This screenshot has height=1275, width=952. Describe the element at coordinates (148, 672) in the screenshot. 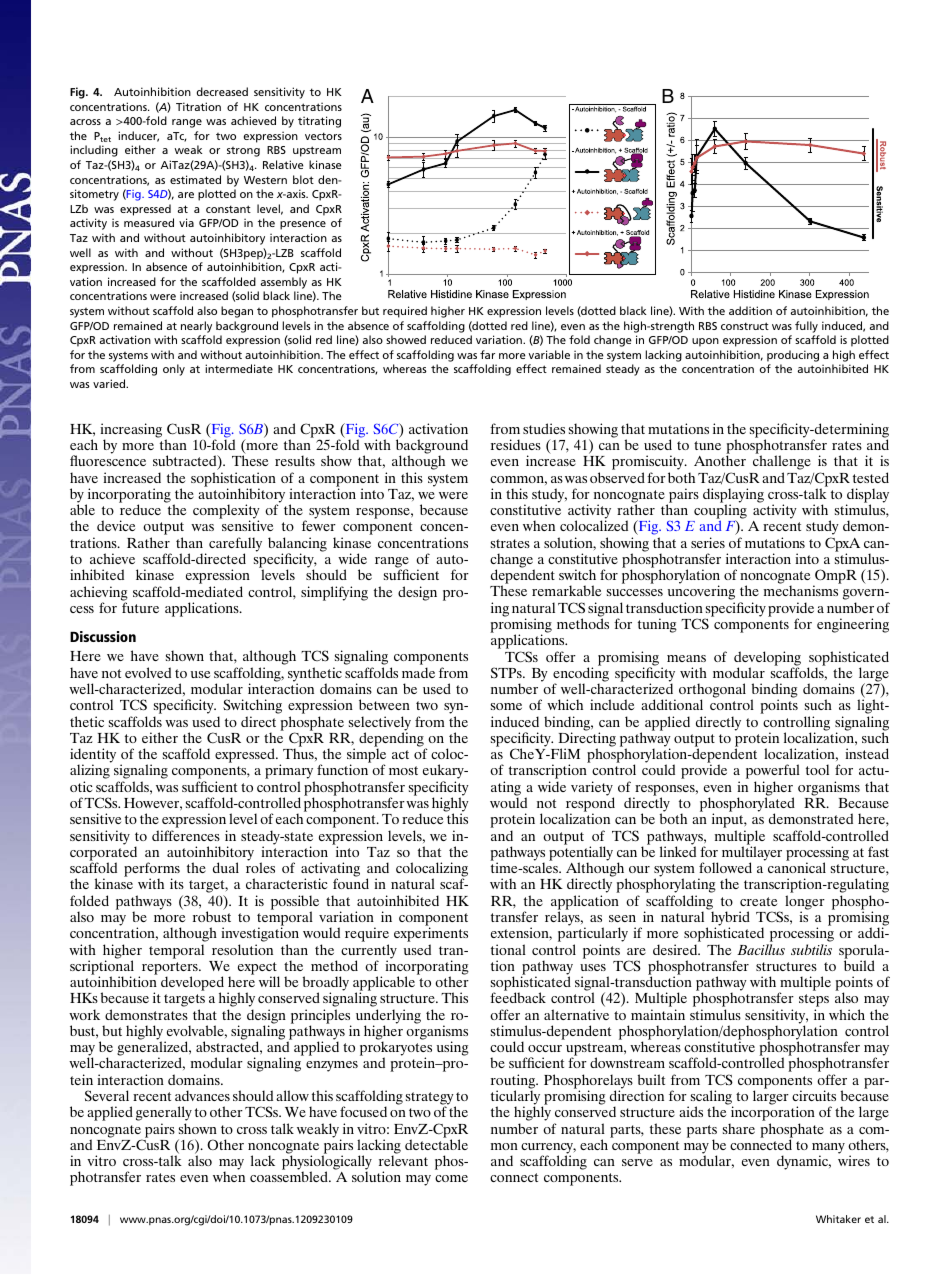

I see `evolved` at that location.
